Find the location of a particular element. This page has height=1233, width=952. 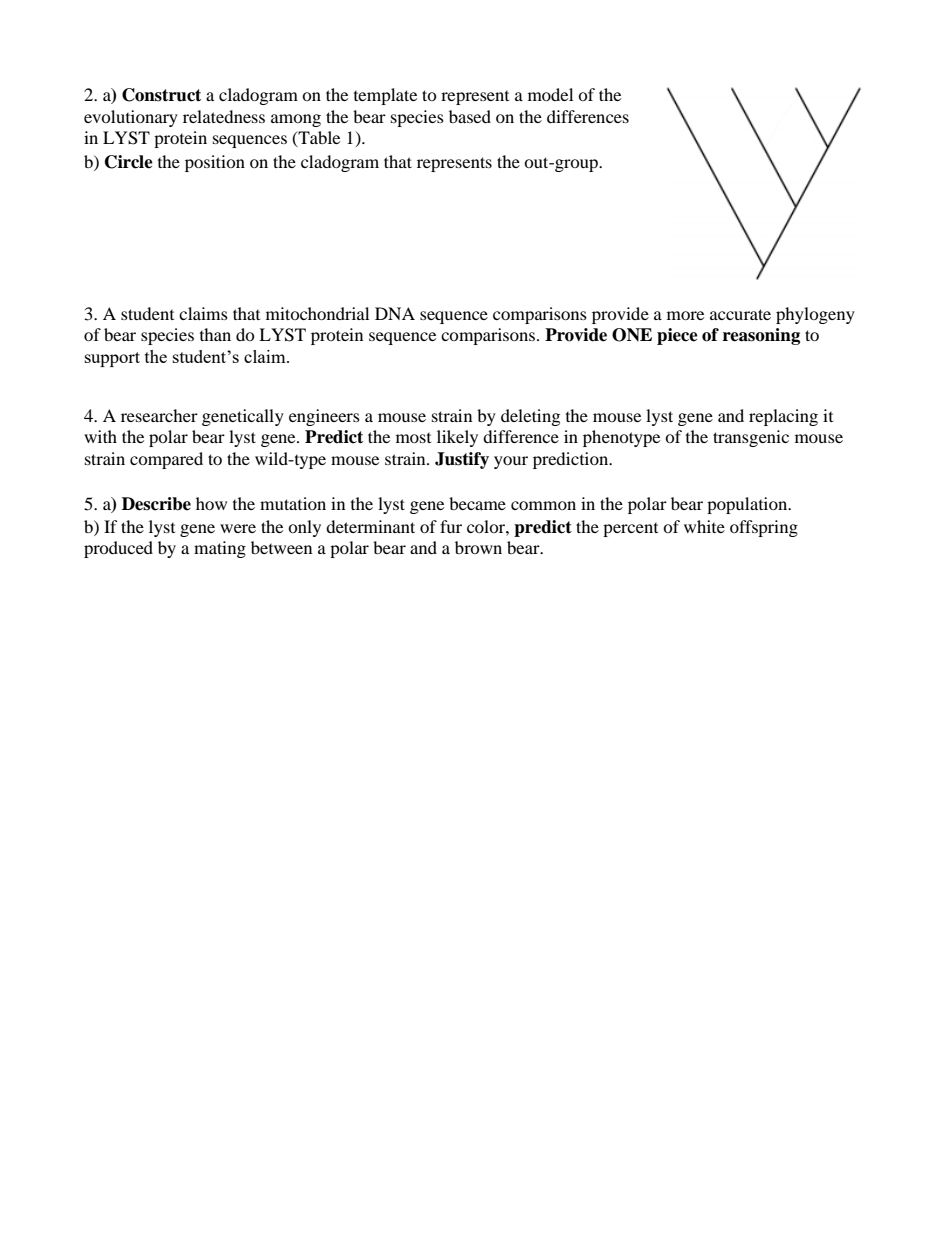

DNA is located at coordinates (395, 313).
